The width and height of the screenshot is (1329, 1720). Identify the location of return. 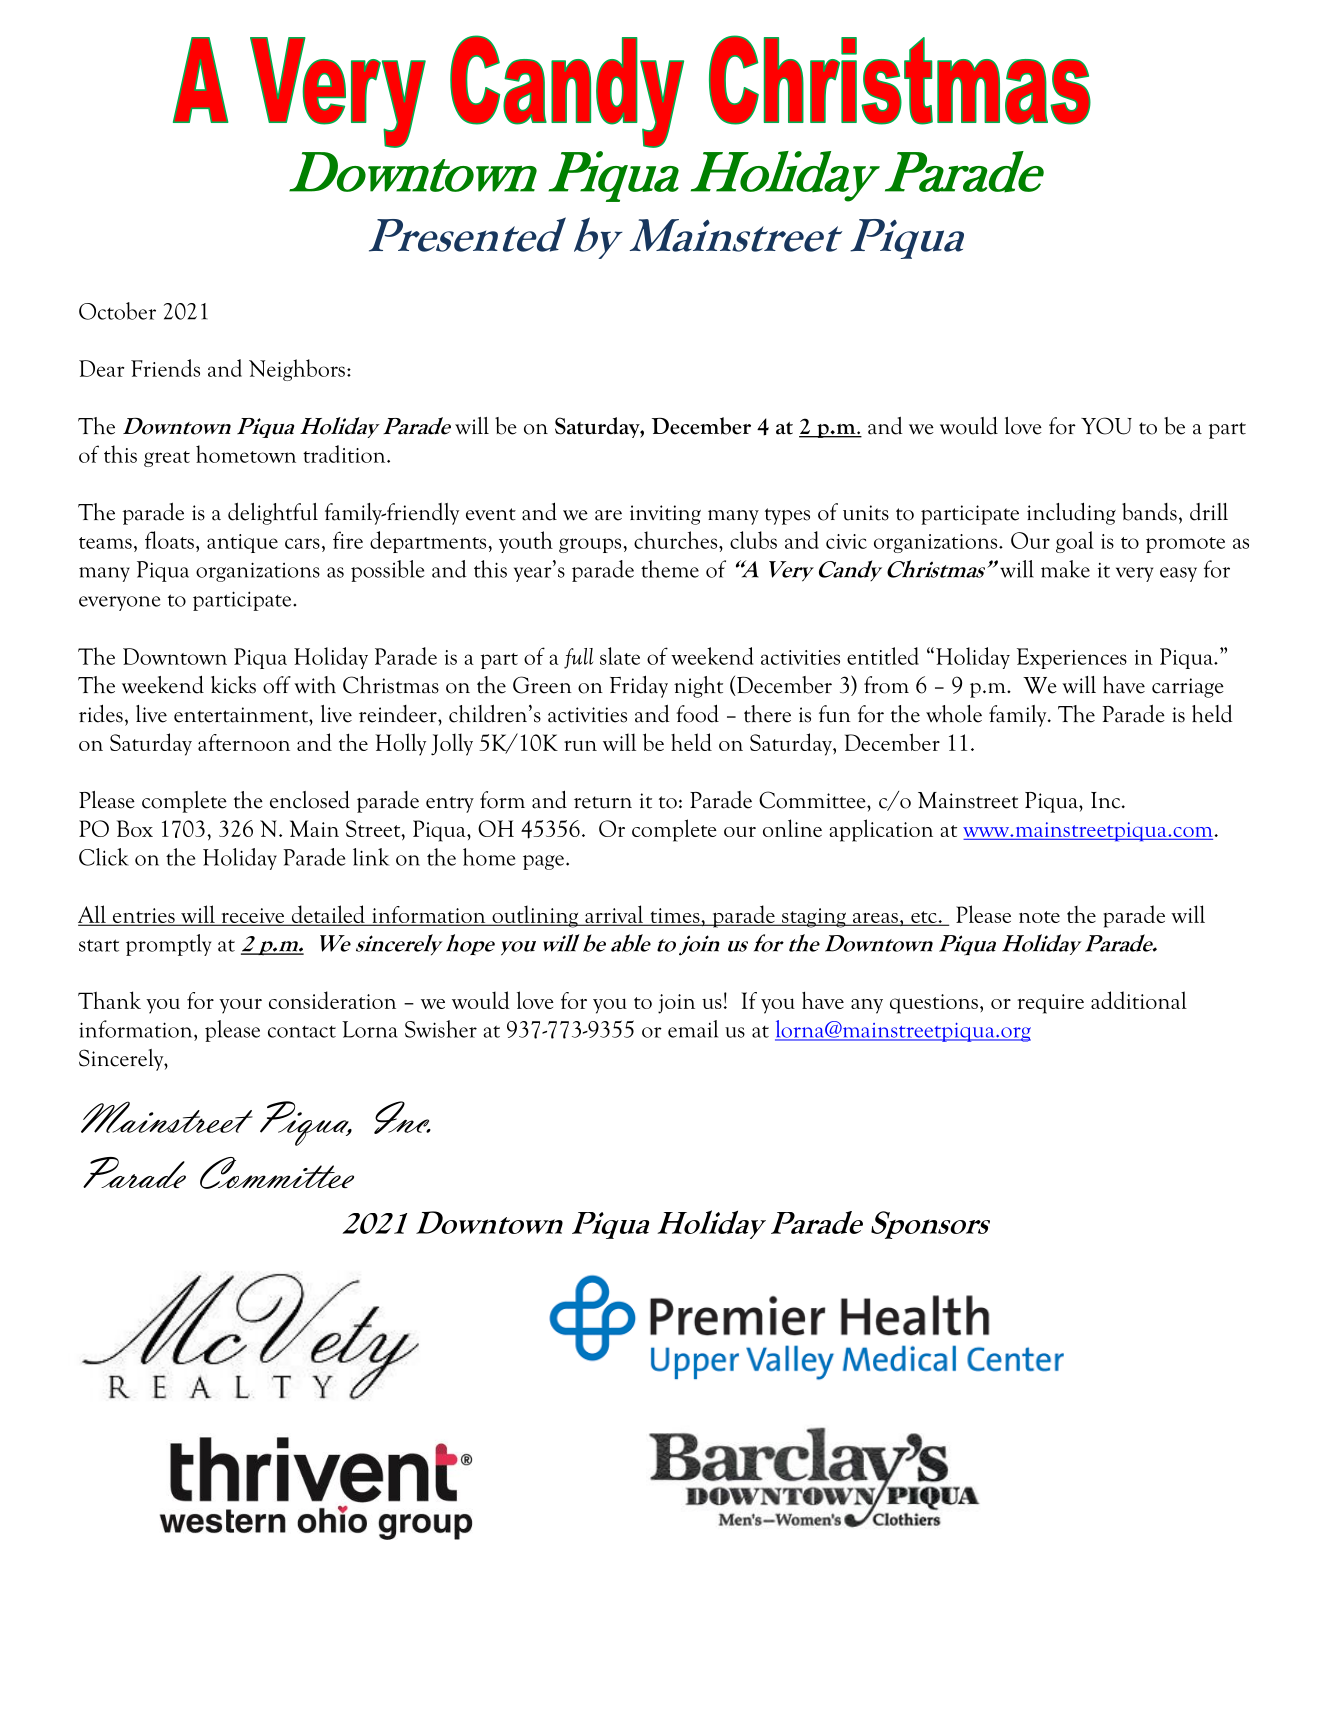
(603, 802).
